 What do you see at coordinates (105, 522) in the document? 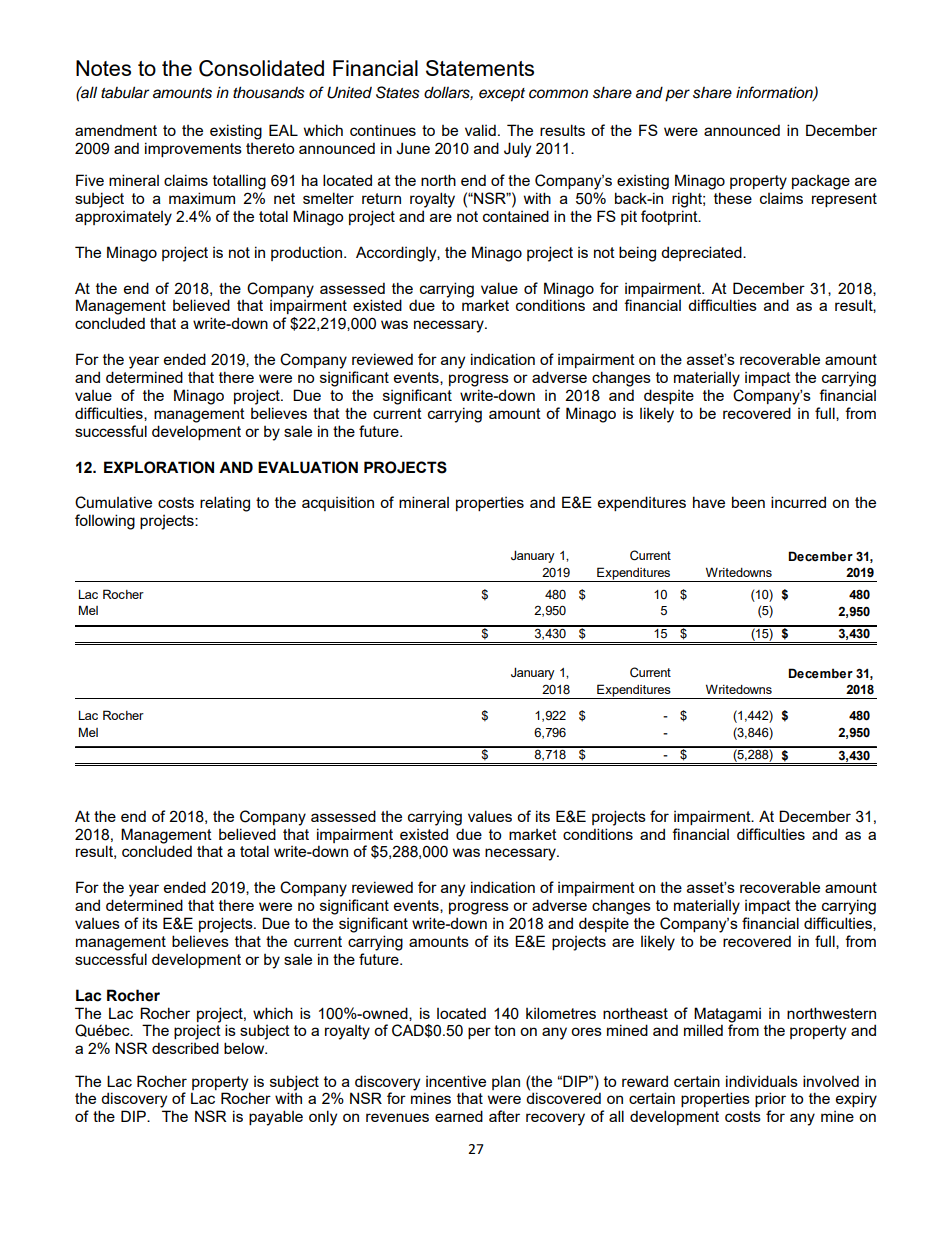
I see `following` at bounding box center [105, 522].
